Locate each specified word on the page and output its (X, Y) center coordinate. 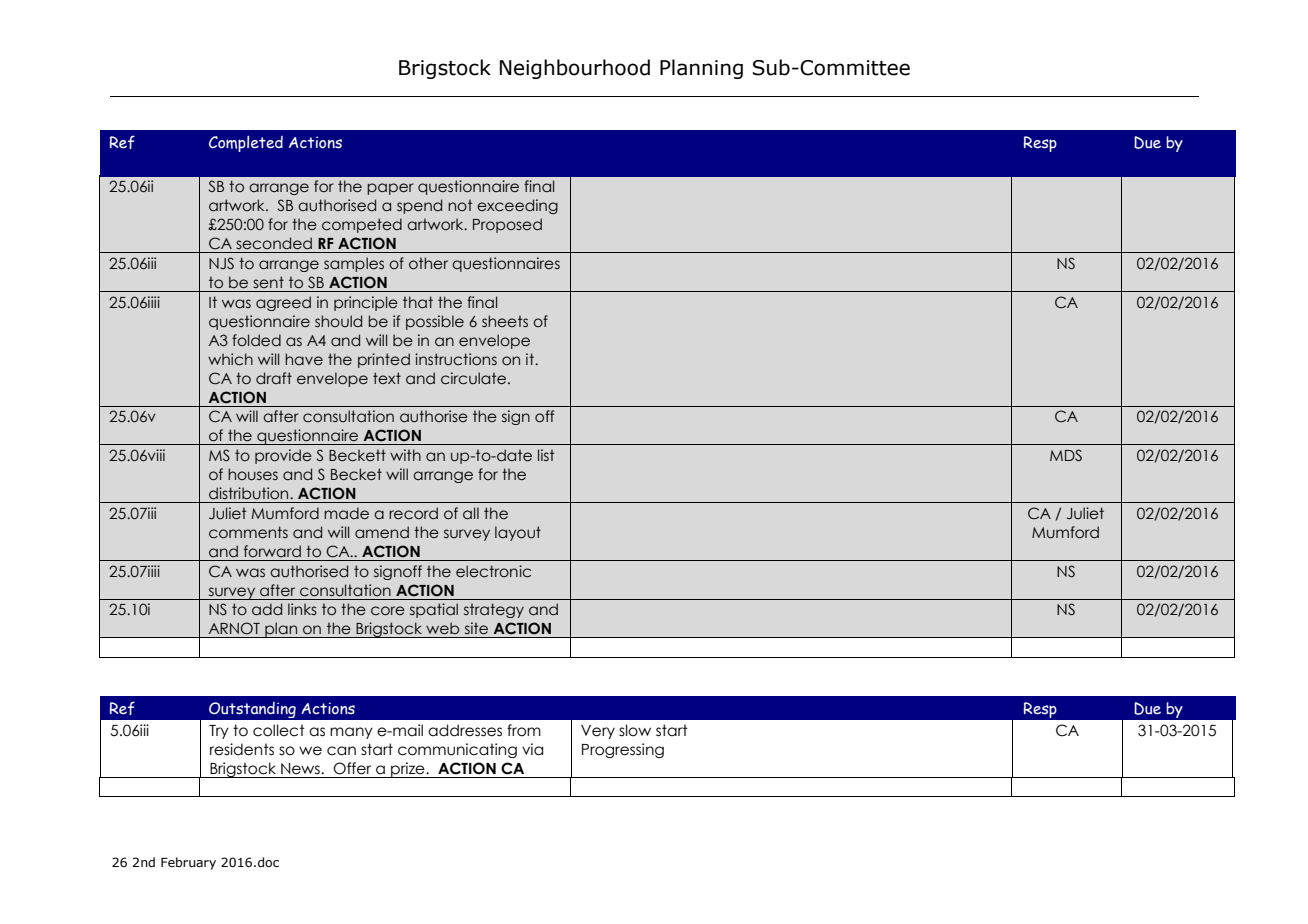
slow (635, 730)
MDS (1066, 455)
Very (598, 732)
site (476, 628)
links (302, 609)
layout (518, 533)
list (546, 455)
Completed (246, 144)
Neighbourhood (575, 69)
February (188, 863)
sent (268, 282)
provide (283, 456)
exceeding (517, 206)
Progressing (623, 750)
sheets (505, 321)
